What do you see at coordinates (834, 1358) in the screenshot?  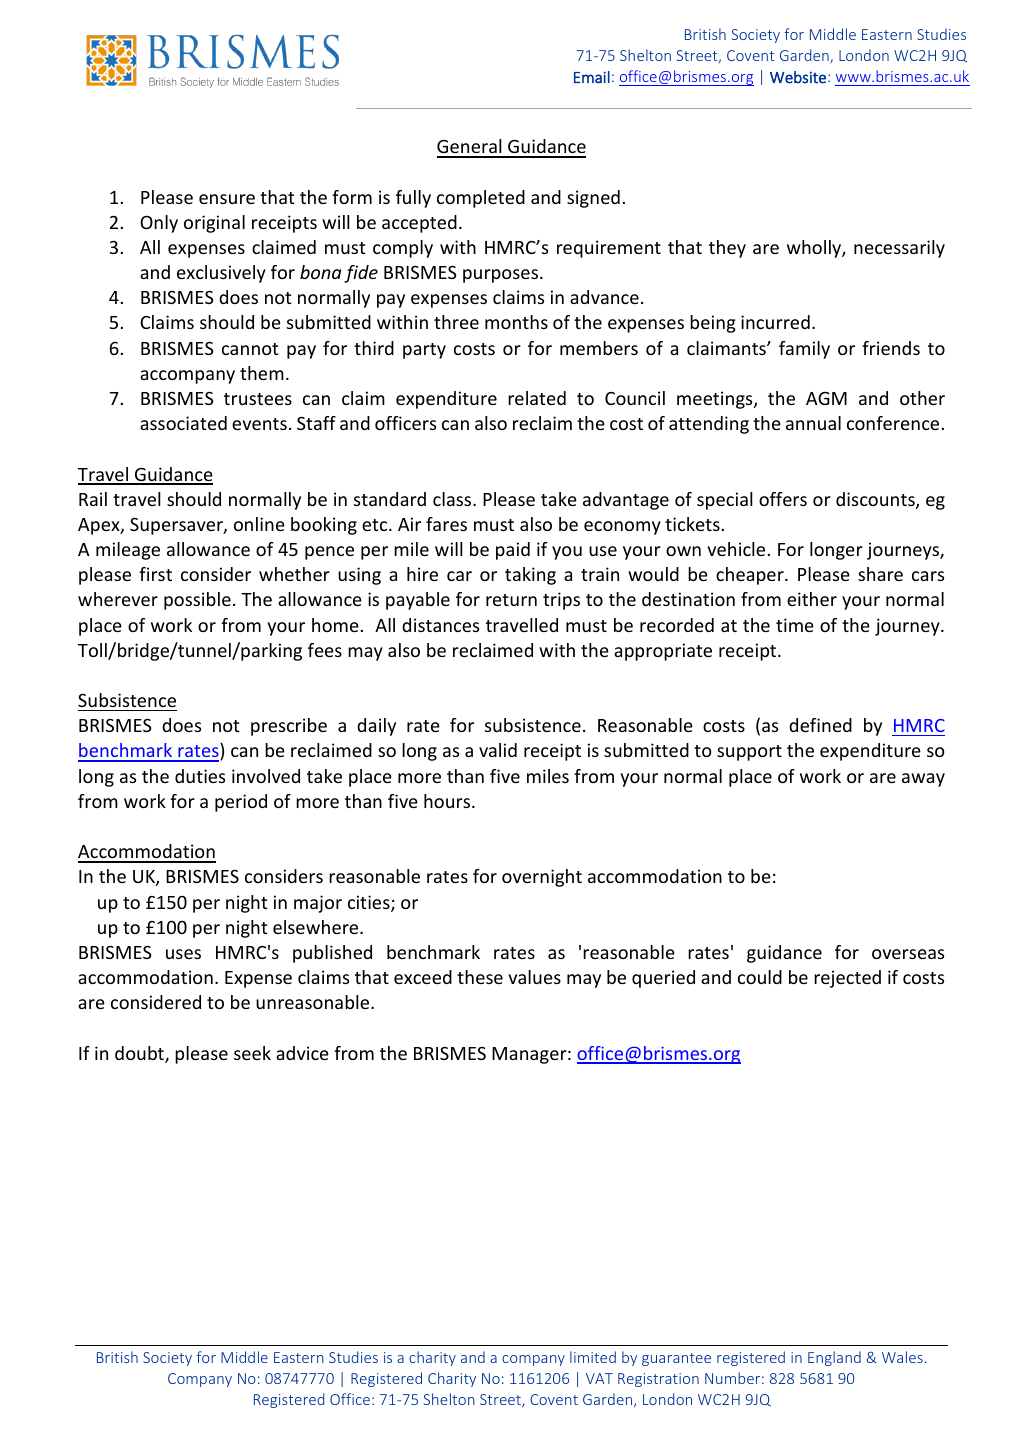 I see `England` at bounding box center [834, 1358].
